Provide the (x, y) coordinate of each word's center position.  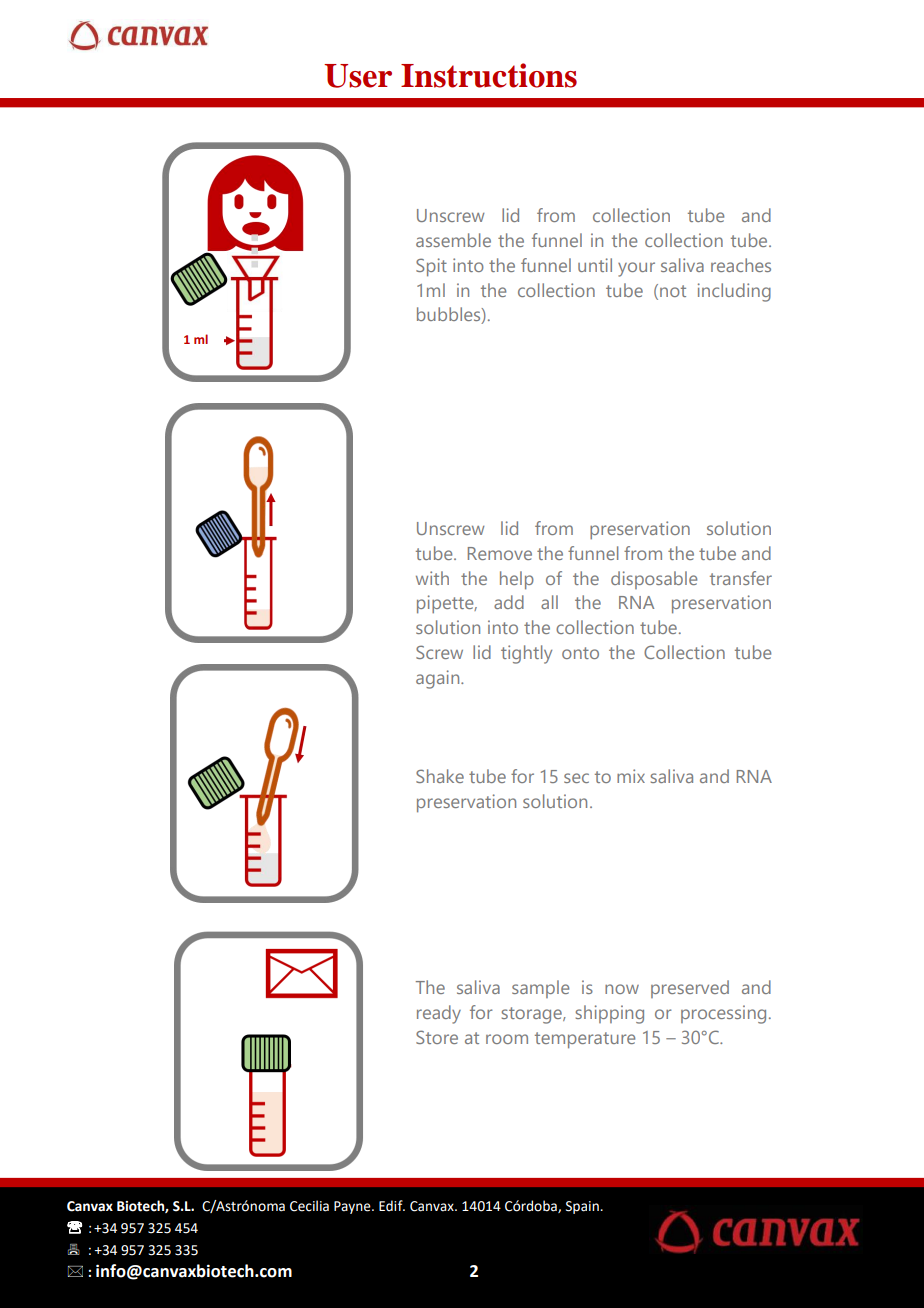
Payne (353, 1207)
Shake (440, 776)
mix (631, 776)
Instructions (489, 75)
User (358, 76)
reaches (741, 265)
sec (576, 778)
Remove (500, 553)
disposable (654, 580)
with (432, 578)
